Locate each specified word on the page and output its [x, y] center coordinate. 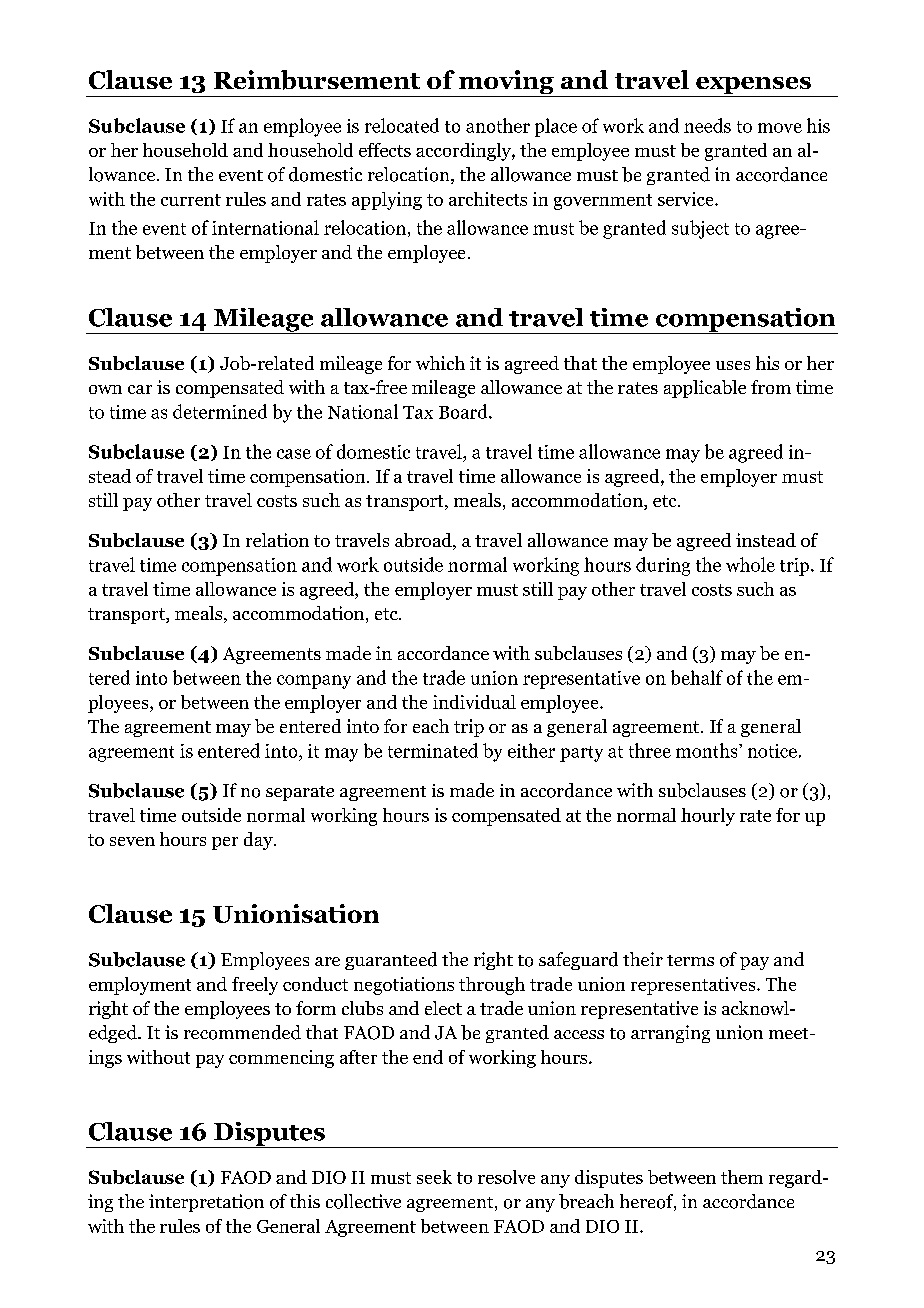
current [191, 200]
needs [707, 125]
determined [220, 411]
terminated [433, 750]
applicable [705, 389]
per [225, 843]
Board [464, 411]
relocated [402, 125]
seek [434, 1177]
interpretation [206, 1203]
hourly [708, 817]
